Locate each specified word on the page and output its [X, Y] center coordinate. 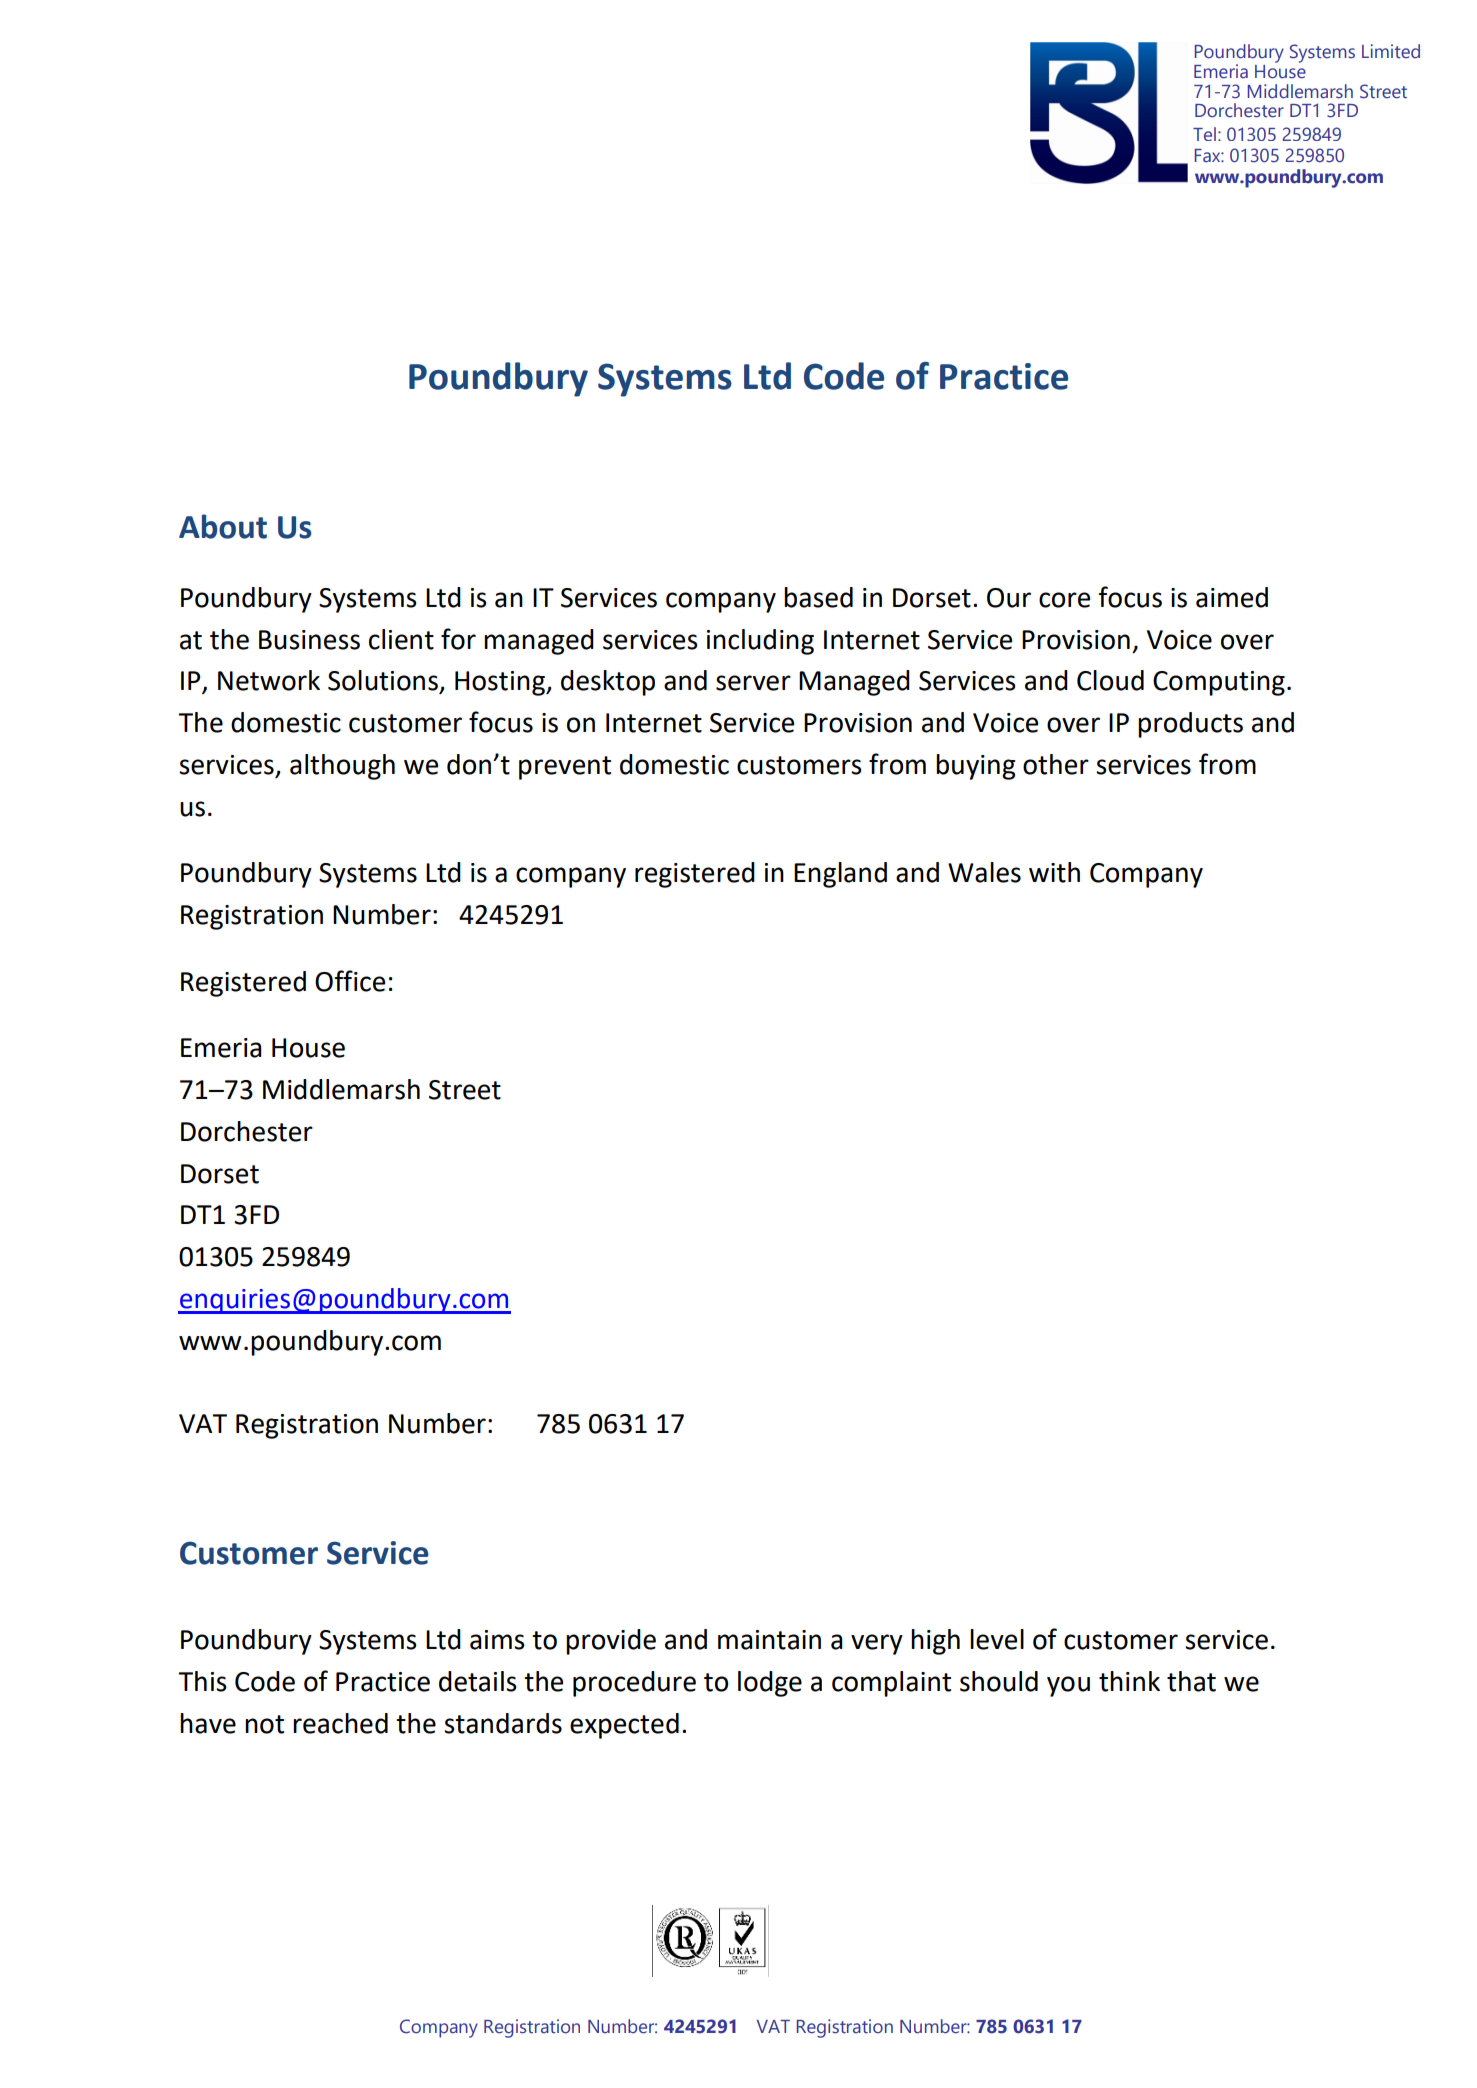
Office [350, 981]
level [997, 1639]
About [223, 526]
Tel [1204, 134]
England [840, 875]
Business [309, 640]
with [1054, 872]
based [818, 597]
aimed [1232, 597]
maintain [769, 1640]
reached [340, 1723]
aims [497, 1640]
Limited [1391, 51]
